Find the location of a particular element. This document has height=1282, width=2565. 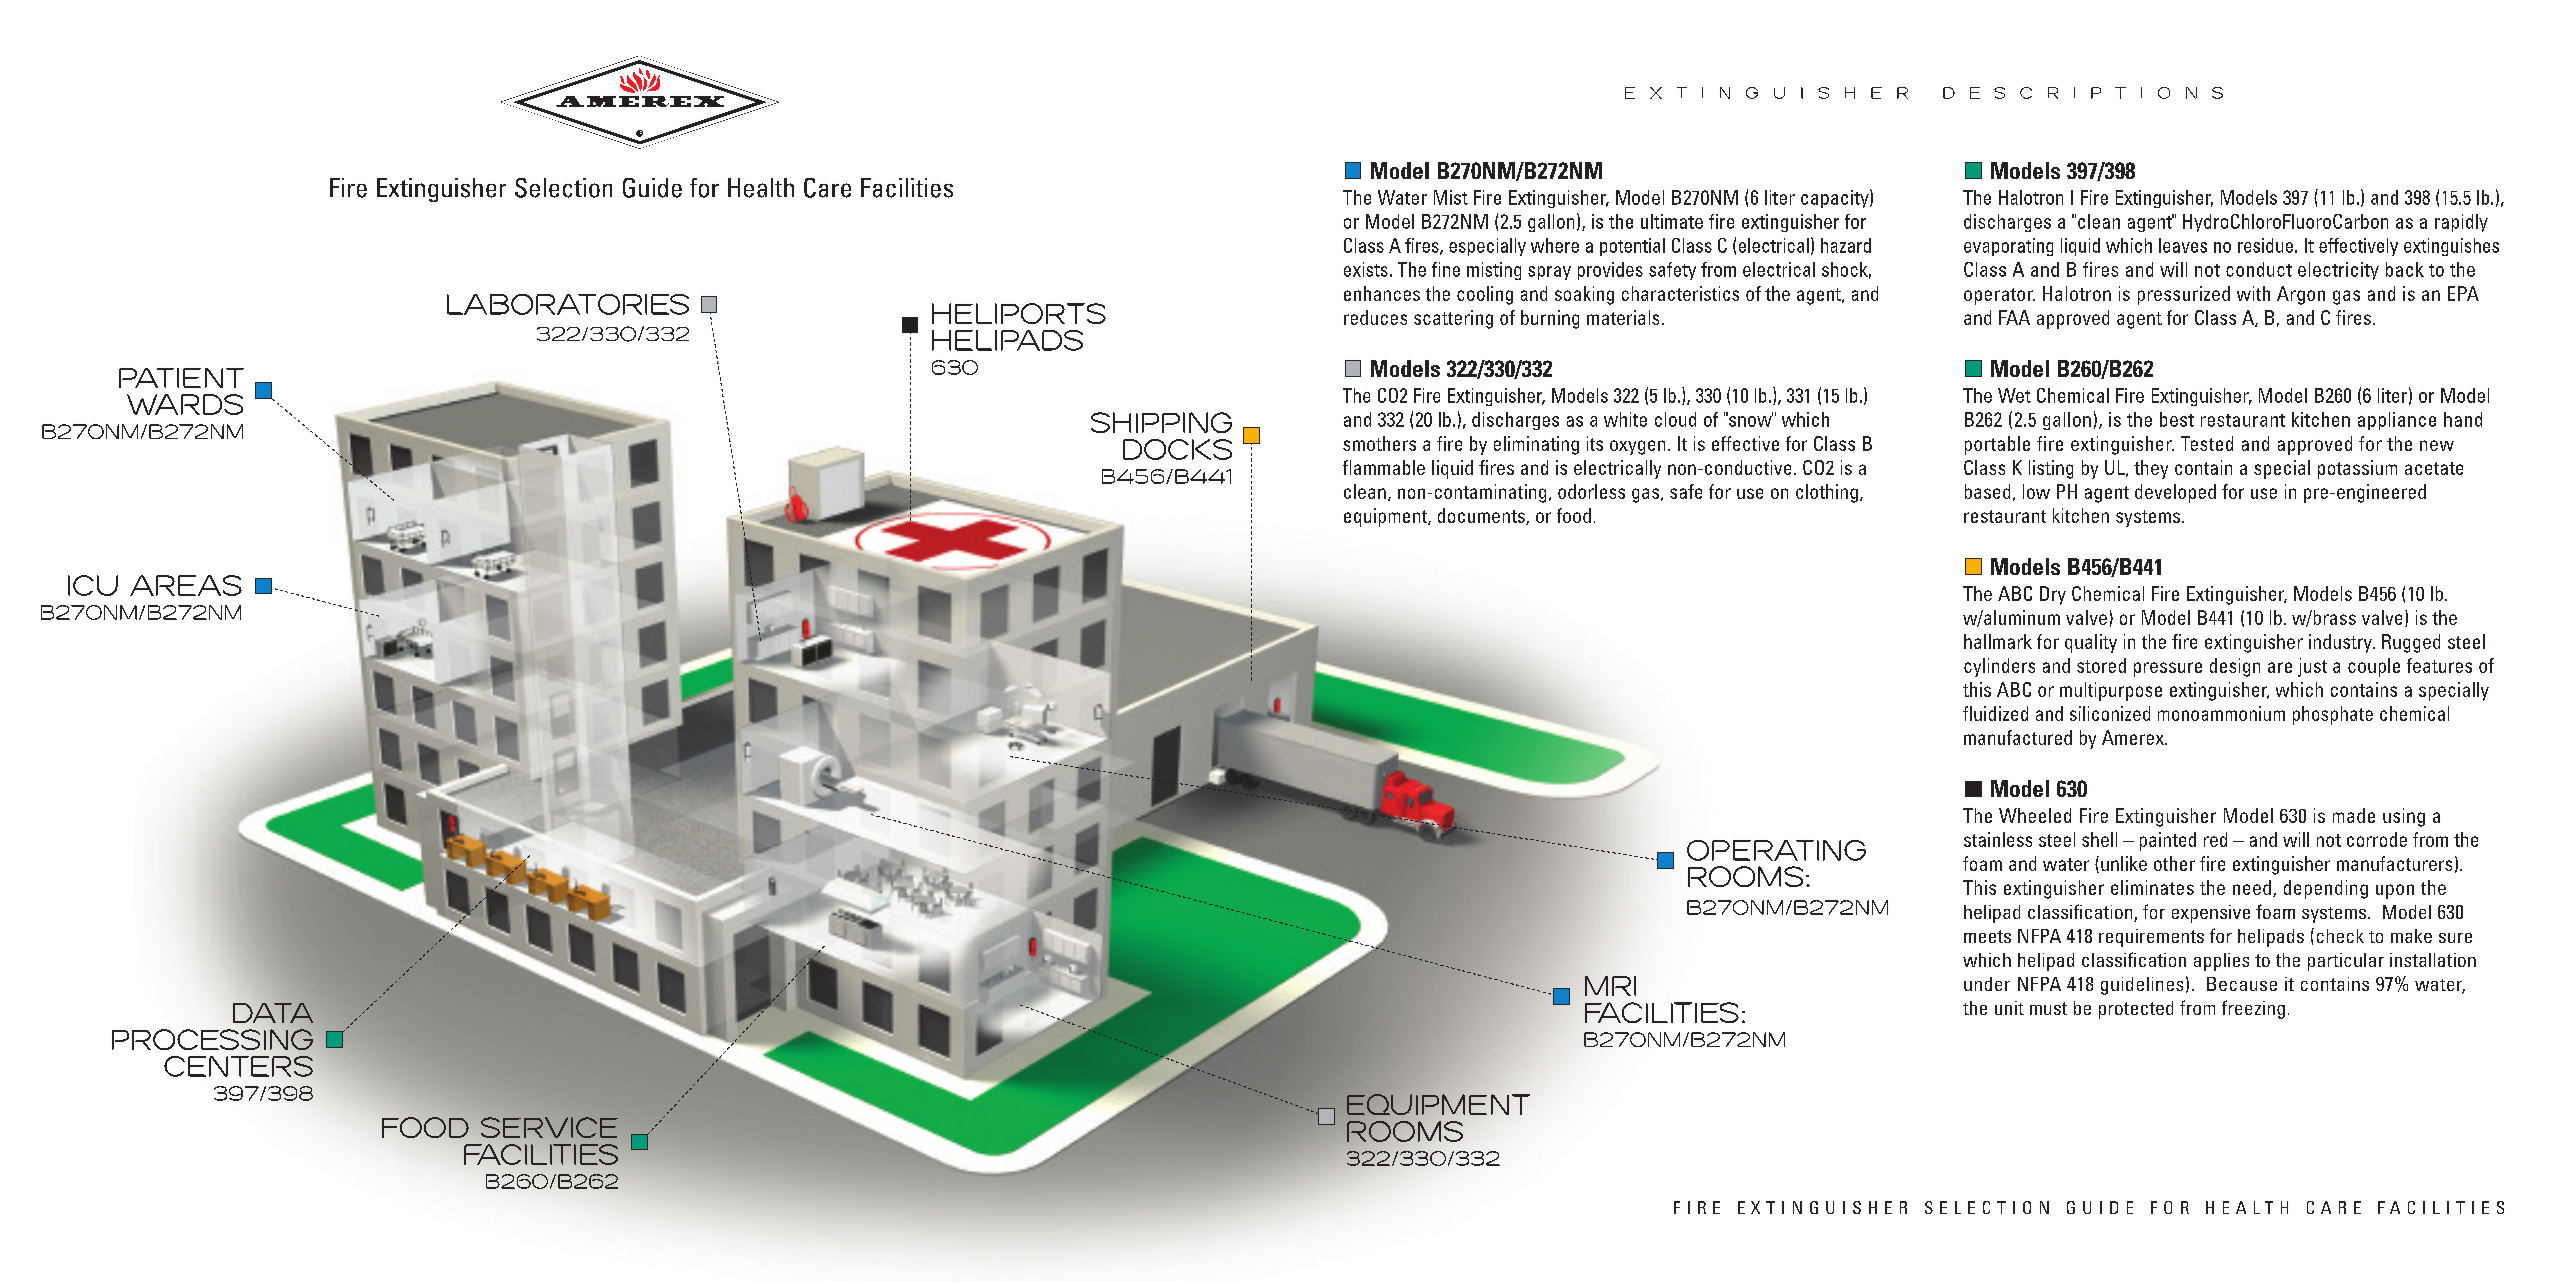

exists is located at coordinates (1366, 269).
